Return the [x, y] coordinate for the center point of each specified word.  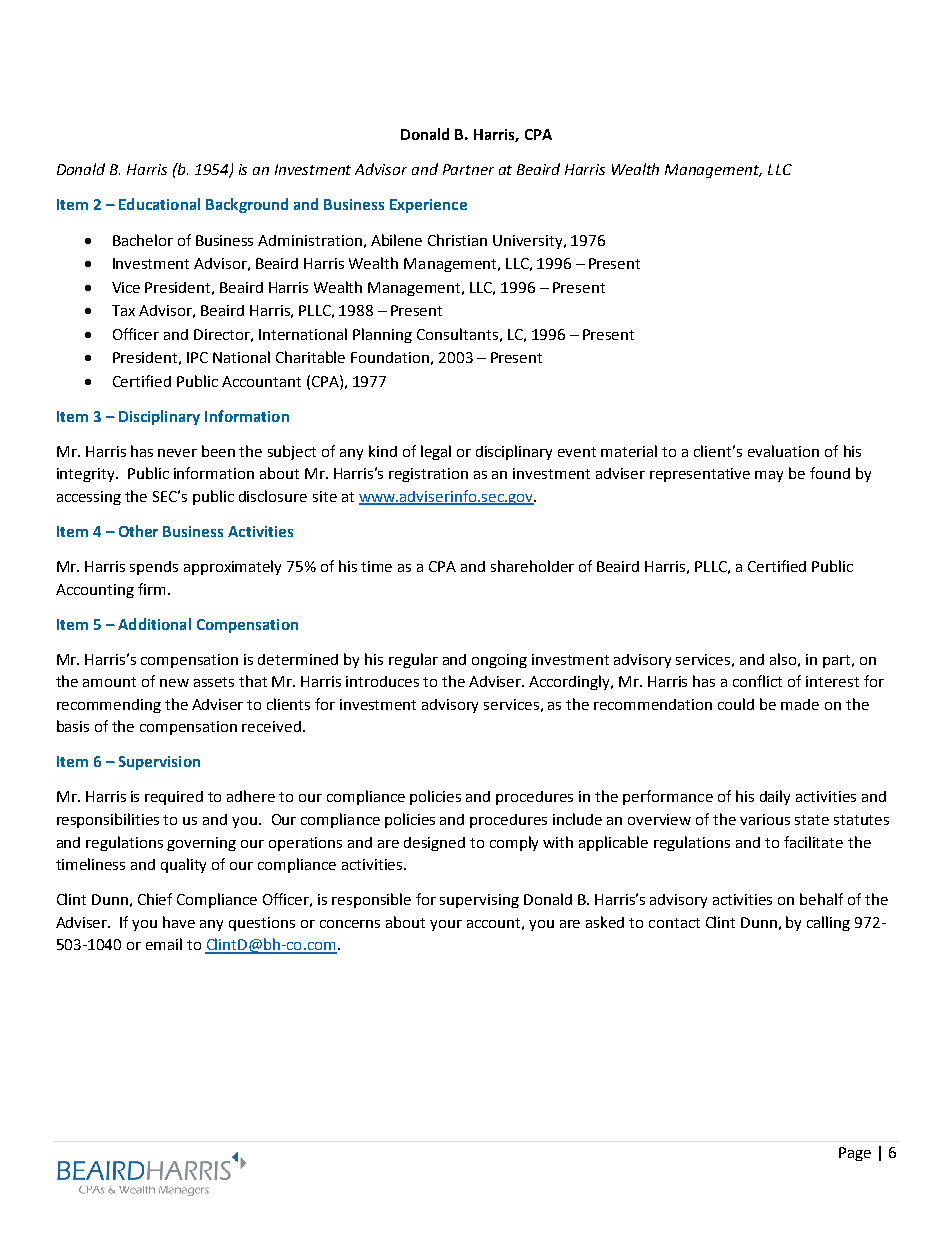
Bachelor [143, 240]
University [529, 242]
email [164, 944]
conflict [757, 681]
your [446, 925]
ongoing [499, 661]
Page [855, 1154]
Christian [457, 240]
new [174, 683]
